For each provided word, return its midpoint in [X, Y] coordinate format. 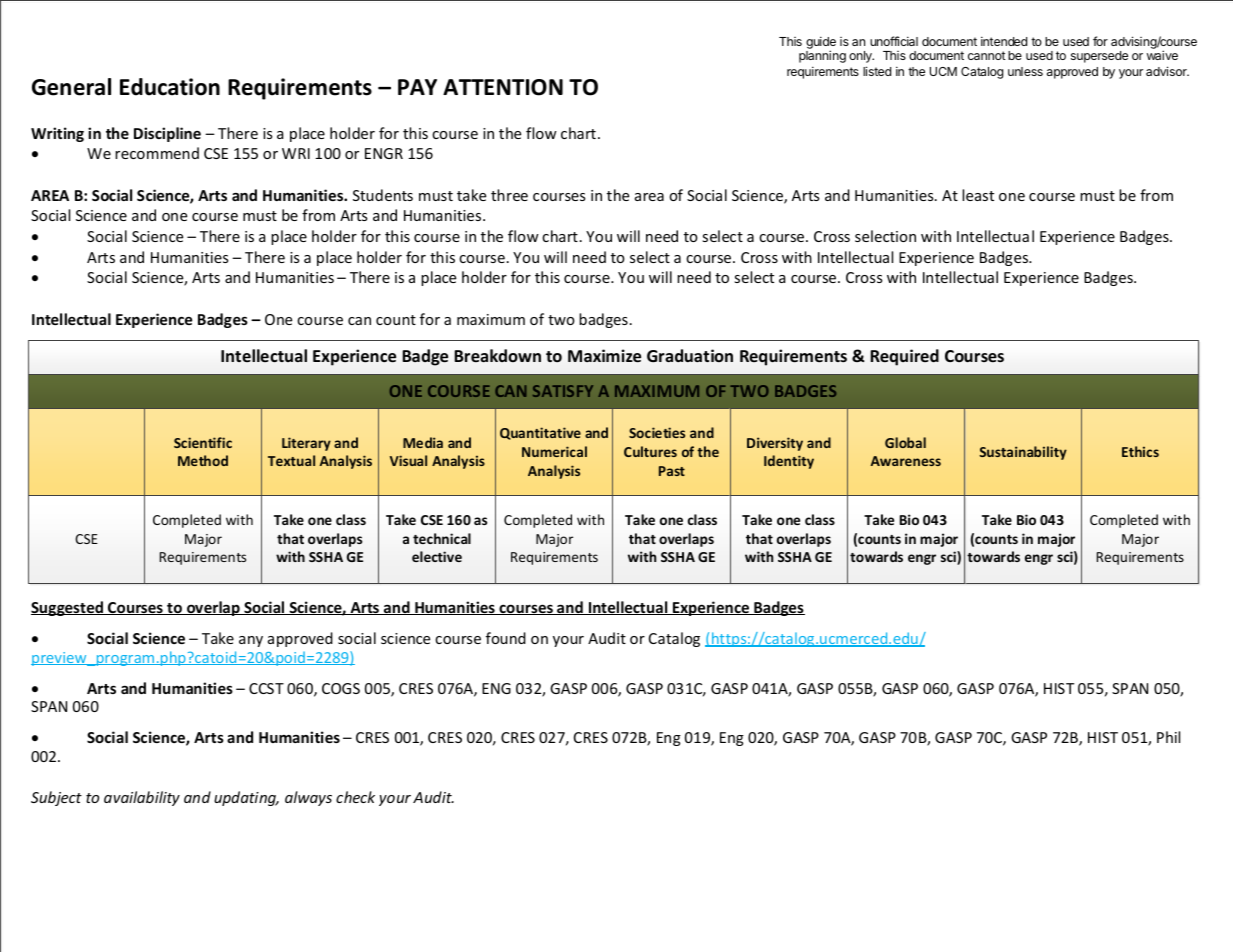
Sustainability [1023, 453]
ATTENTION [503, 87]
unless [1025, 71]
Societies [657, 432]
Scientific [203, 442]
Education [170, 87]
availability [142, 798]
